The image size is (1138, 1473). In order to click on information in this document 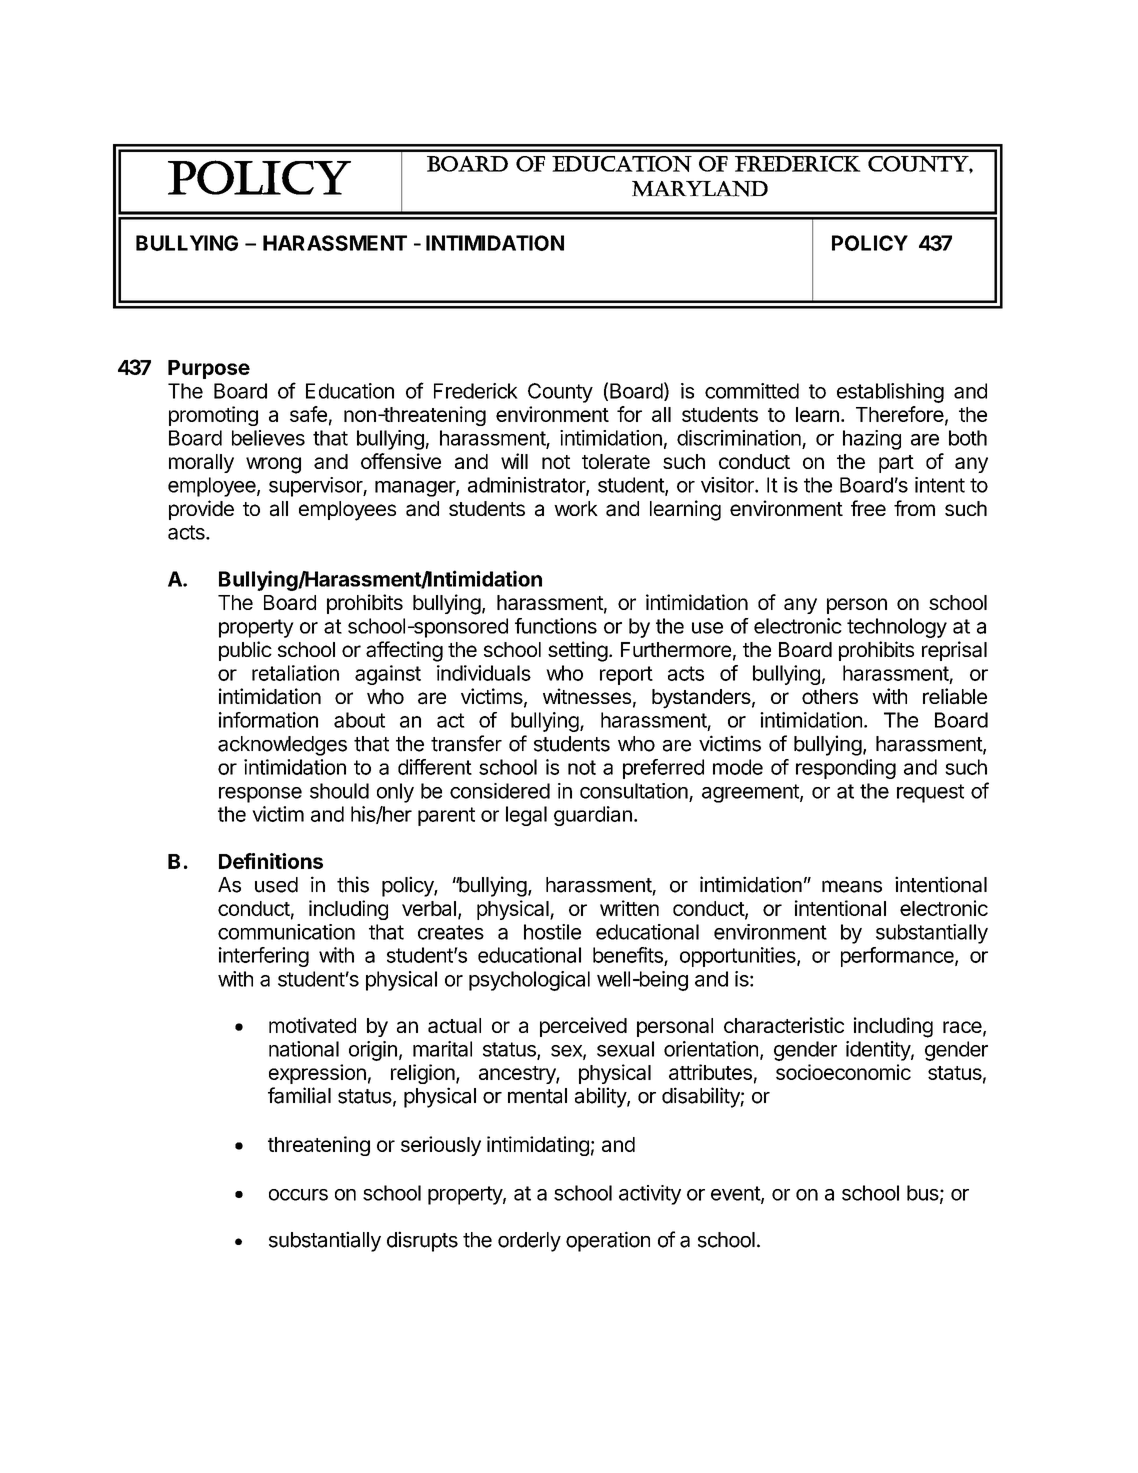, I will do `click(268, 720)`.
